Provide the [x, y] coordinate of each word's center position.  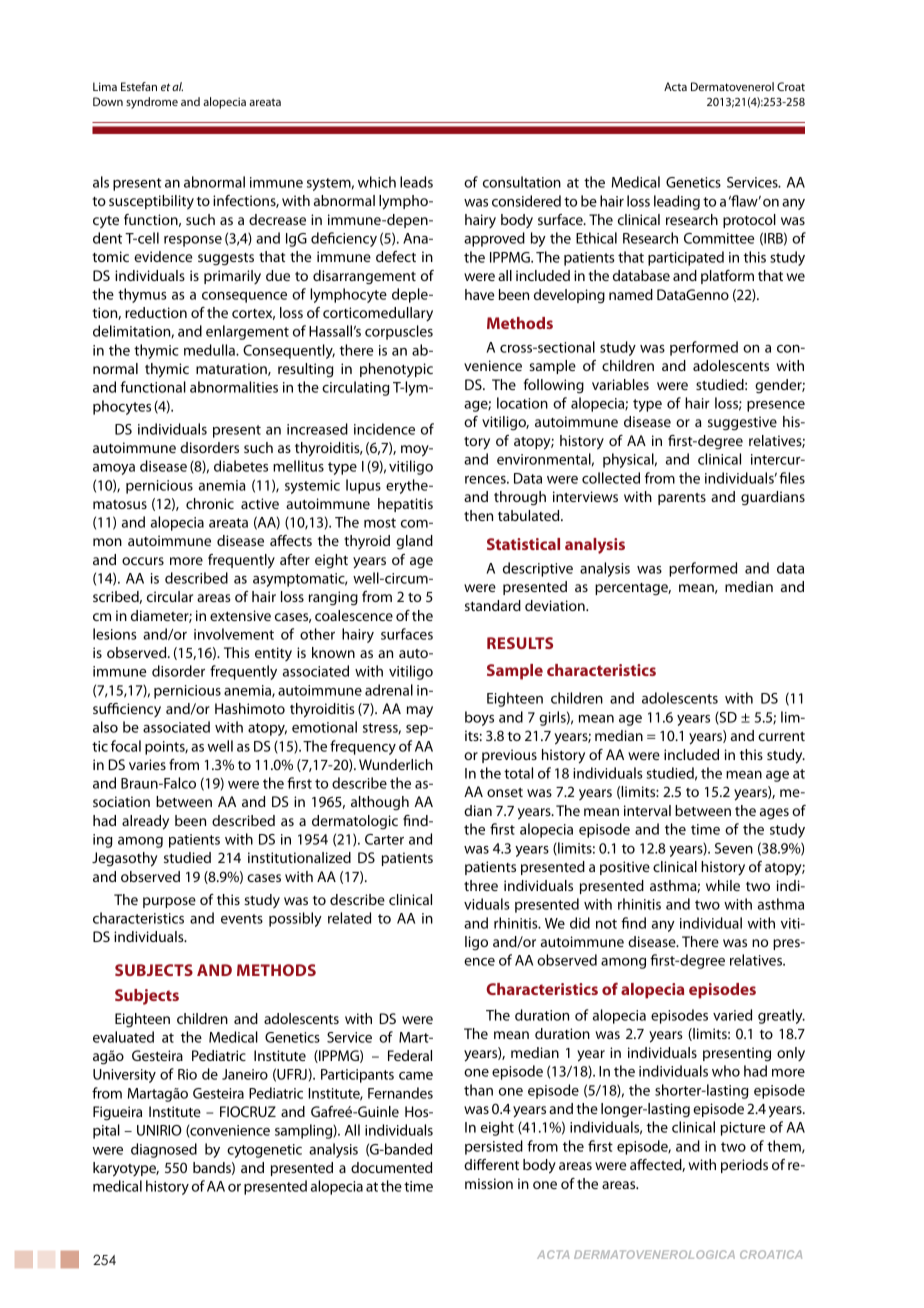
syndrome [152, 103]
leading [677, 202]
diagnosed [164, 1150]
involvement [234, 634]
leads [416, 182]
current [781, 736]
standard [493, 605]
